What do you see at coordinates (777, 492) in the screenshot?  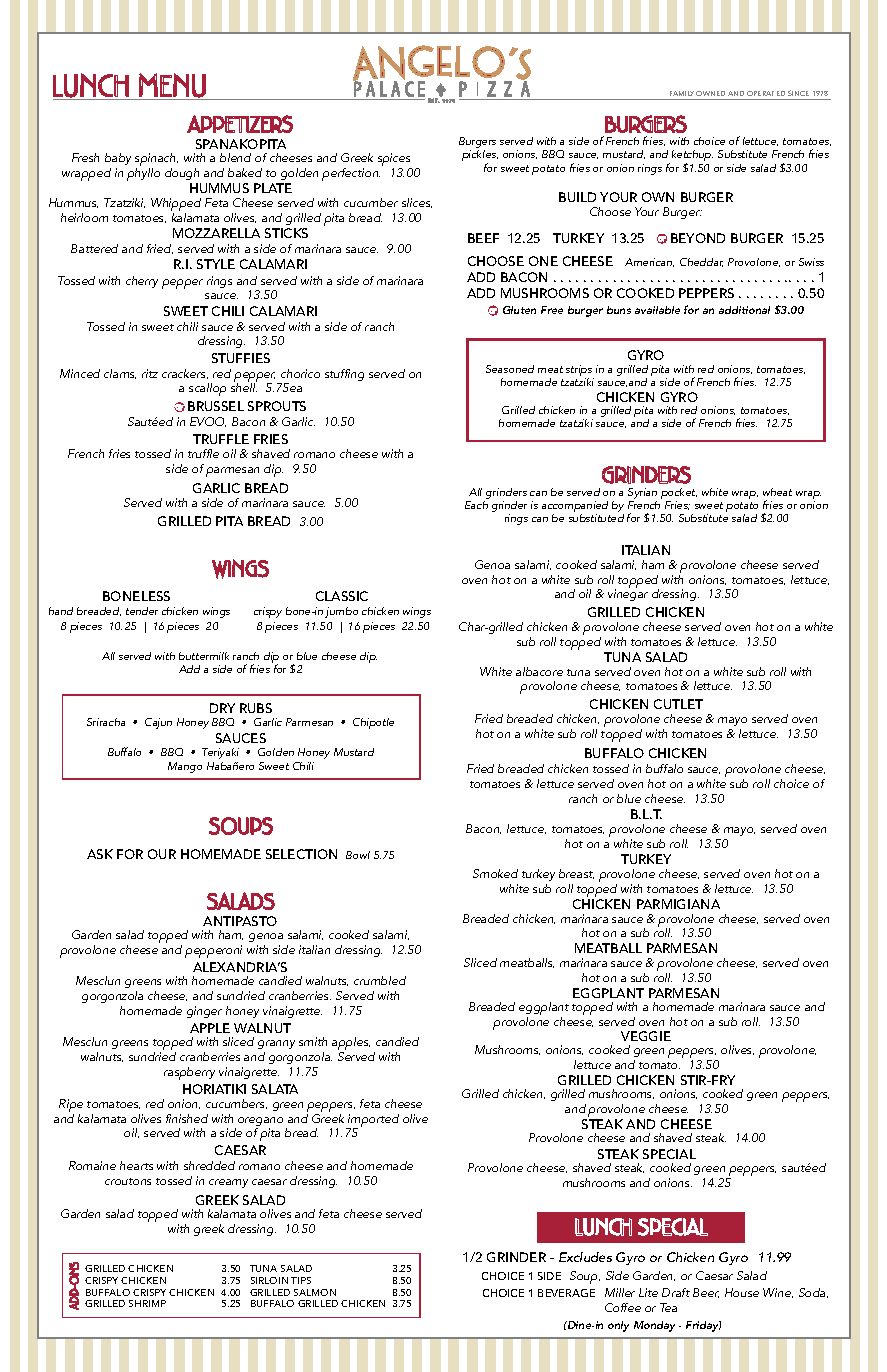 I see `wheat` at bounding box center [777, 492].
